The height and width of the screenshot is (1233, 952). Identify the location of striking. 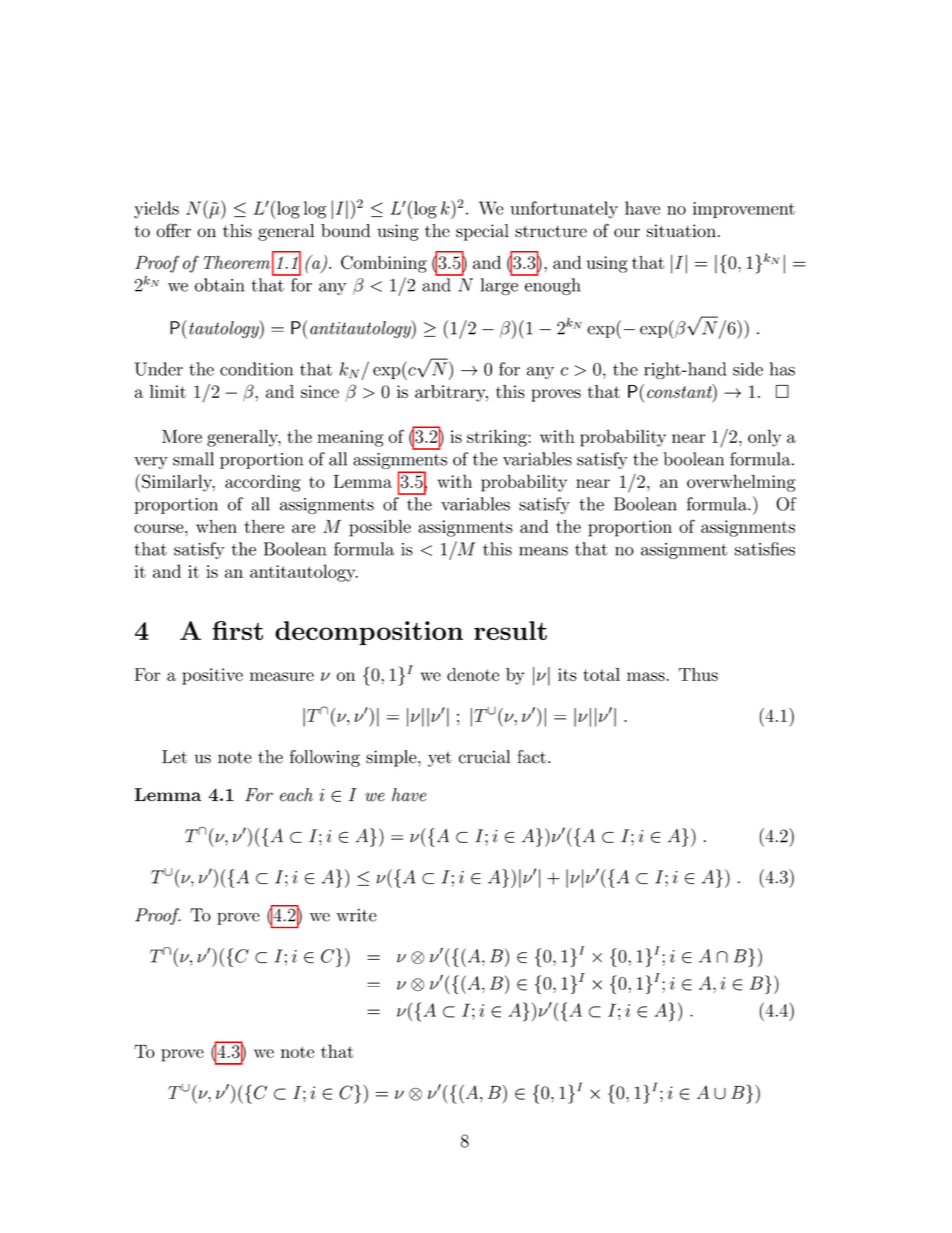
(498, 438).
